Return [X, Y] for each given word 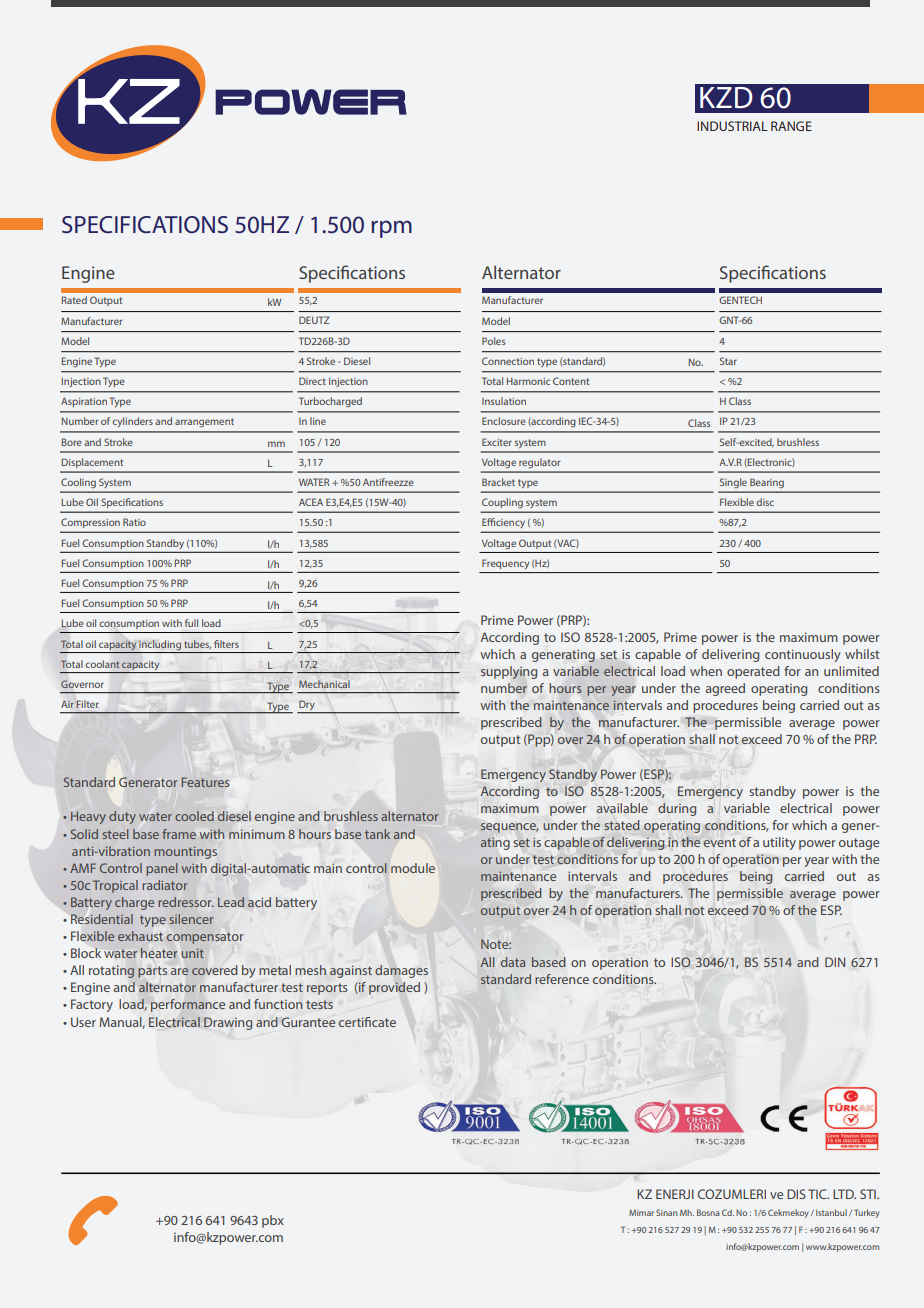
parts [152, 972]
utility [779, 843]
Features [205, 782]
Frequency [505, 564]
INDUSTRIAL [732, 126]
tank [377, 834]
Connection [508, 361]
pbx [273, 1221]
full [191, 623]
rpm [391, 229]
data [513, 962]
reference [562, 979]
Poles [493, 341]
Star [728, 361]
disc [765, 502]
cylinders [132, 422]
